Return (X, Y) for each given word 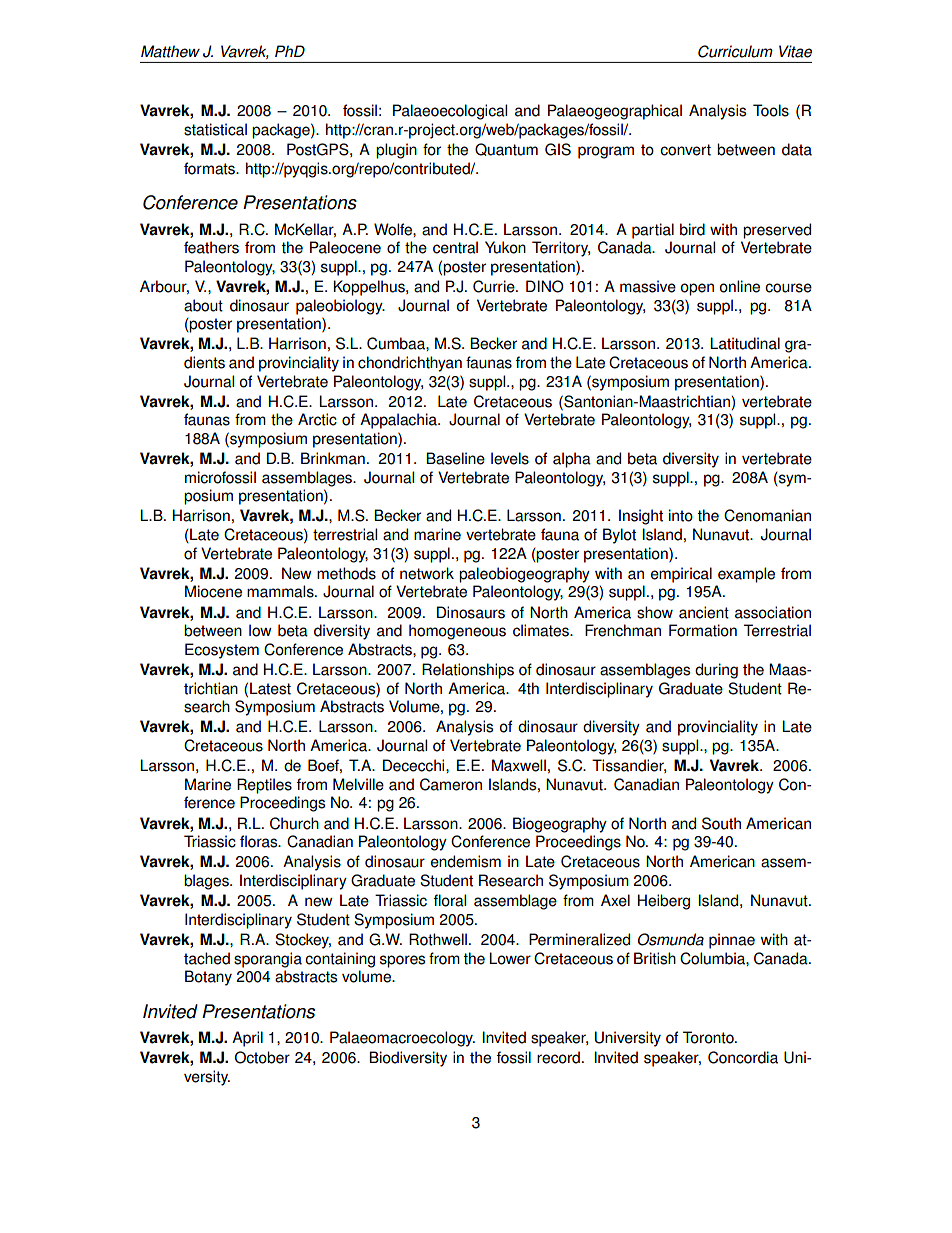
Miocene (213, 591)
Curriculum (735, 51)
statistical (215, 129)
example (746, 575)
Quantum (506, 149)
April (247, 1039)
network (427, 573)
